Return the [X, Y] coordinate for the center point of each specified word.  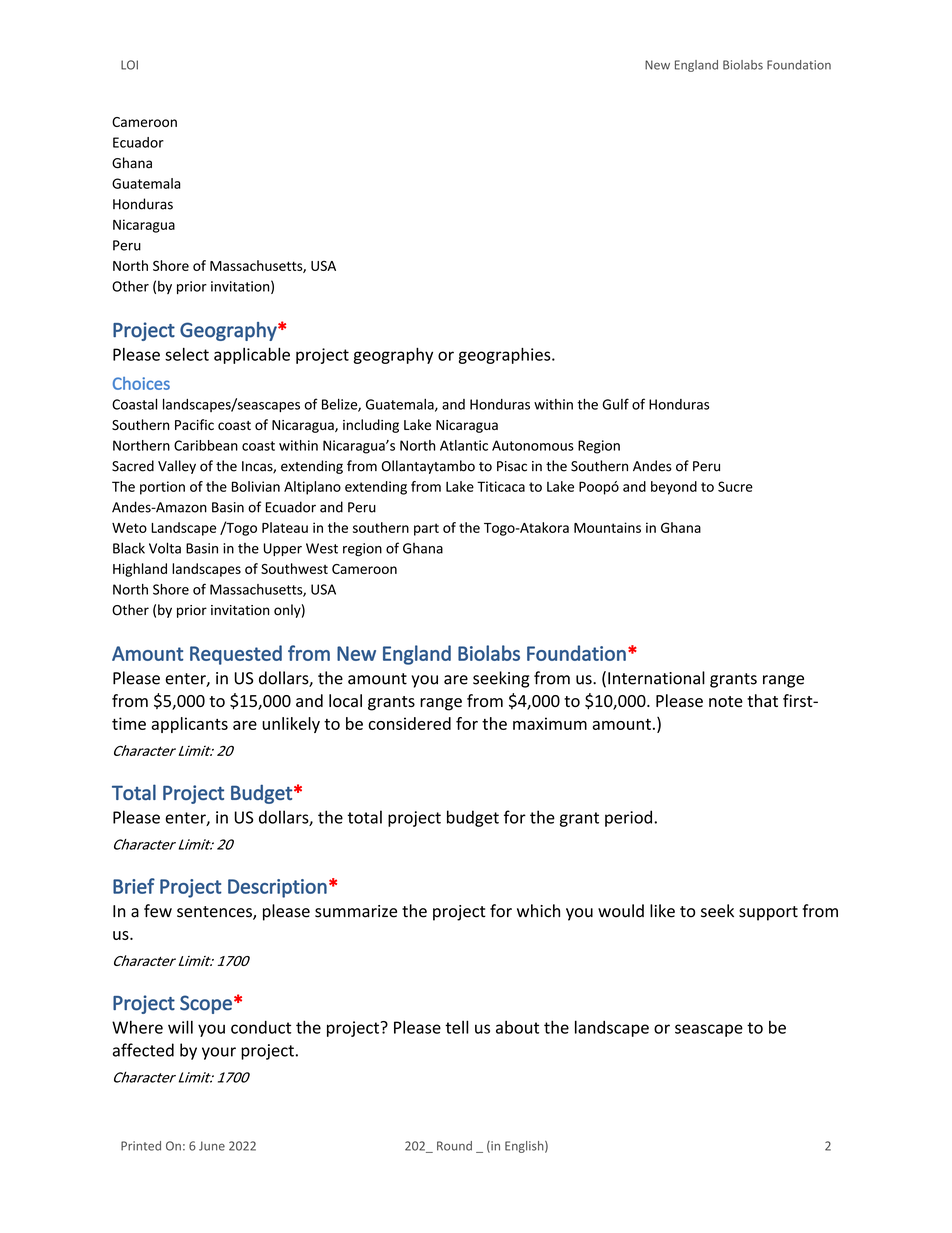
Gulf [615, 404]
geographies [506, 356]
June [212, 1146]
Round [454, 1146]
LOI [129, 65]
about [517, 1027]
